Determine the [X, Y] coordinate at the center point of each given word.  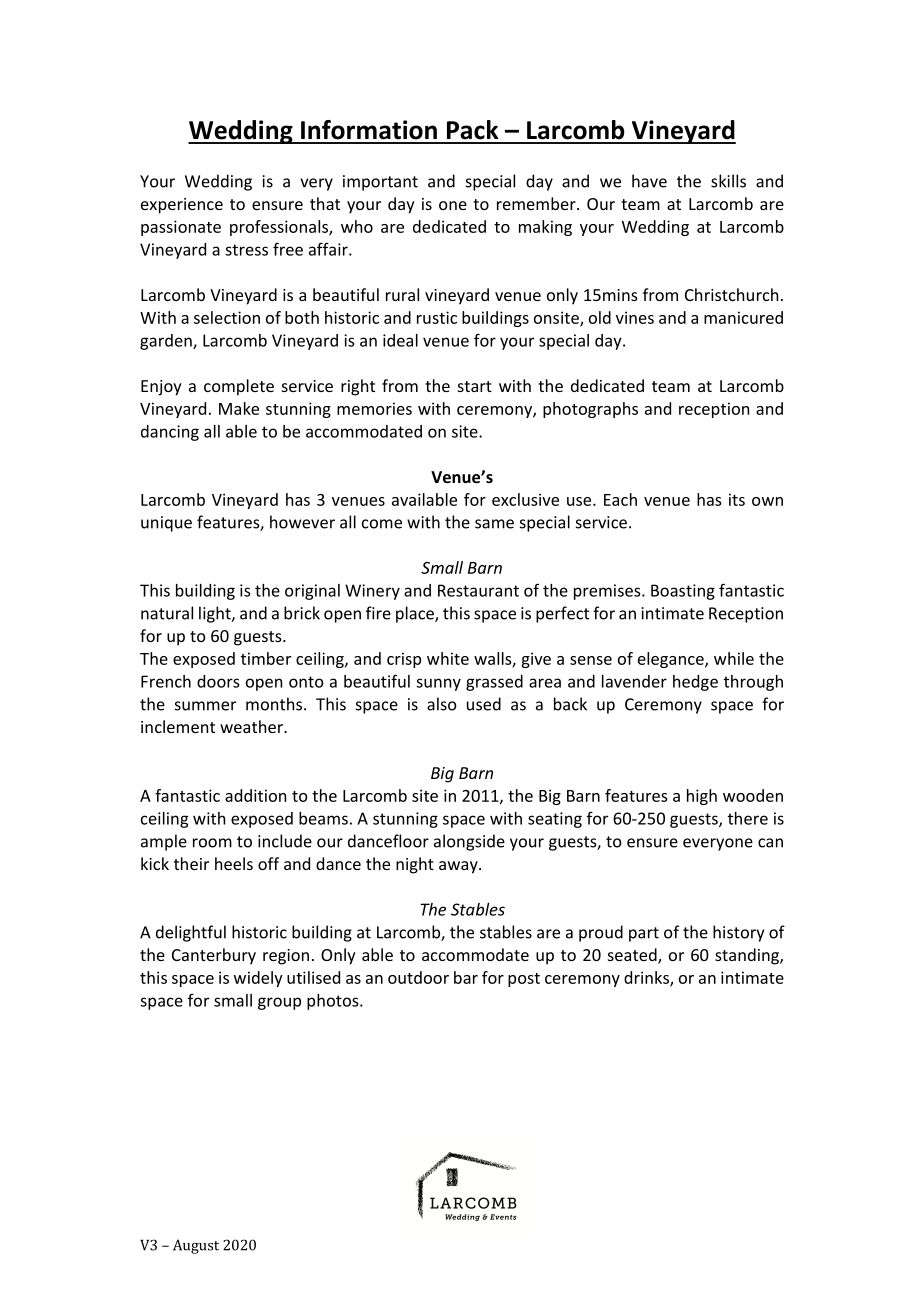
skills [728, 181]
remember [537, 203]
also [442, 704]
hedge [695, 683]
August [196, 1246]
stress [246, 250]
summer [205, 706]
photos [334, 1002]
